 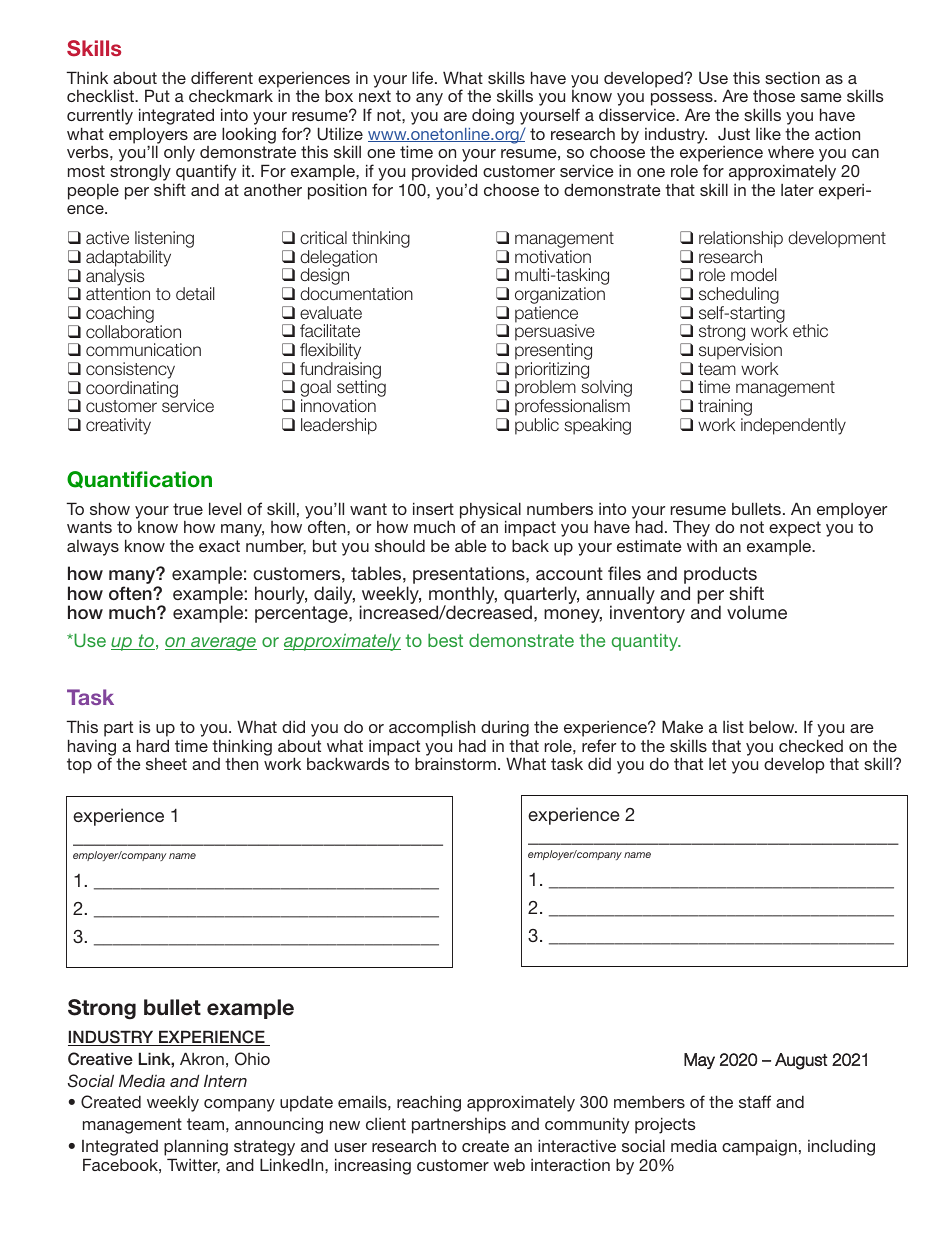 What do you see at coordinates (811, 745) in the document?
I see `checked` at bounding box center [811, 745].
